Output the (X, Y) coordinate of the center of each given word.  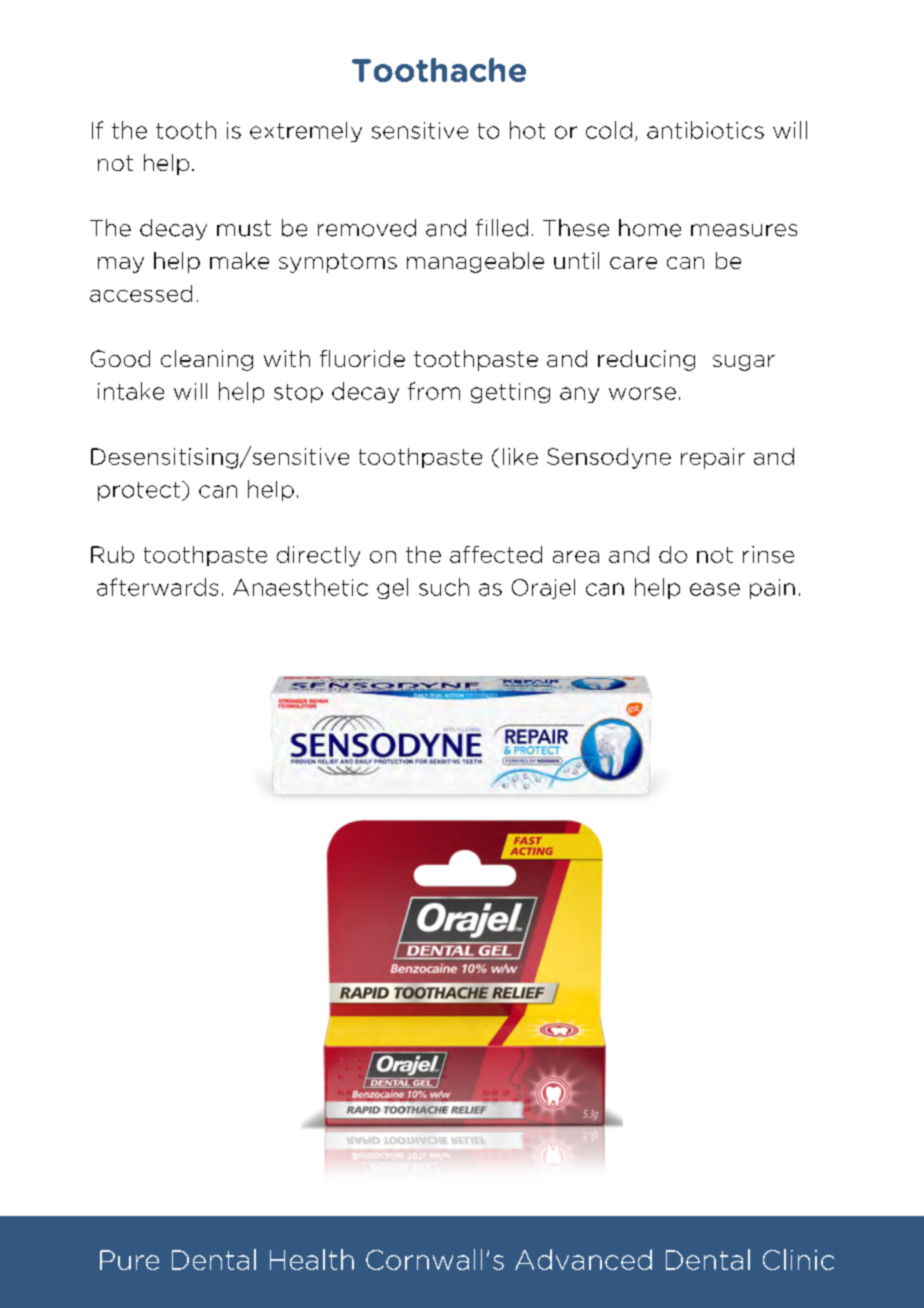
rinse (768, 554)
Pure (129, 1260)
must (244, 228)
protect (139, 491)
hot (527, 130)
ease (715, 589)
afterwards (157, 587)
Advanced (583, 1259)
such (444, 587)
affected (496, 554)
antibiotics (705, 130)
